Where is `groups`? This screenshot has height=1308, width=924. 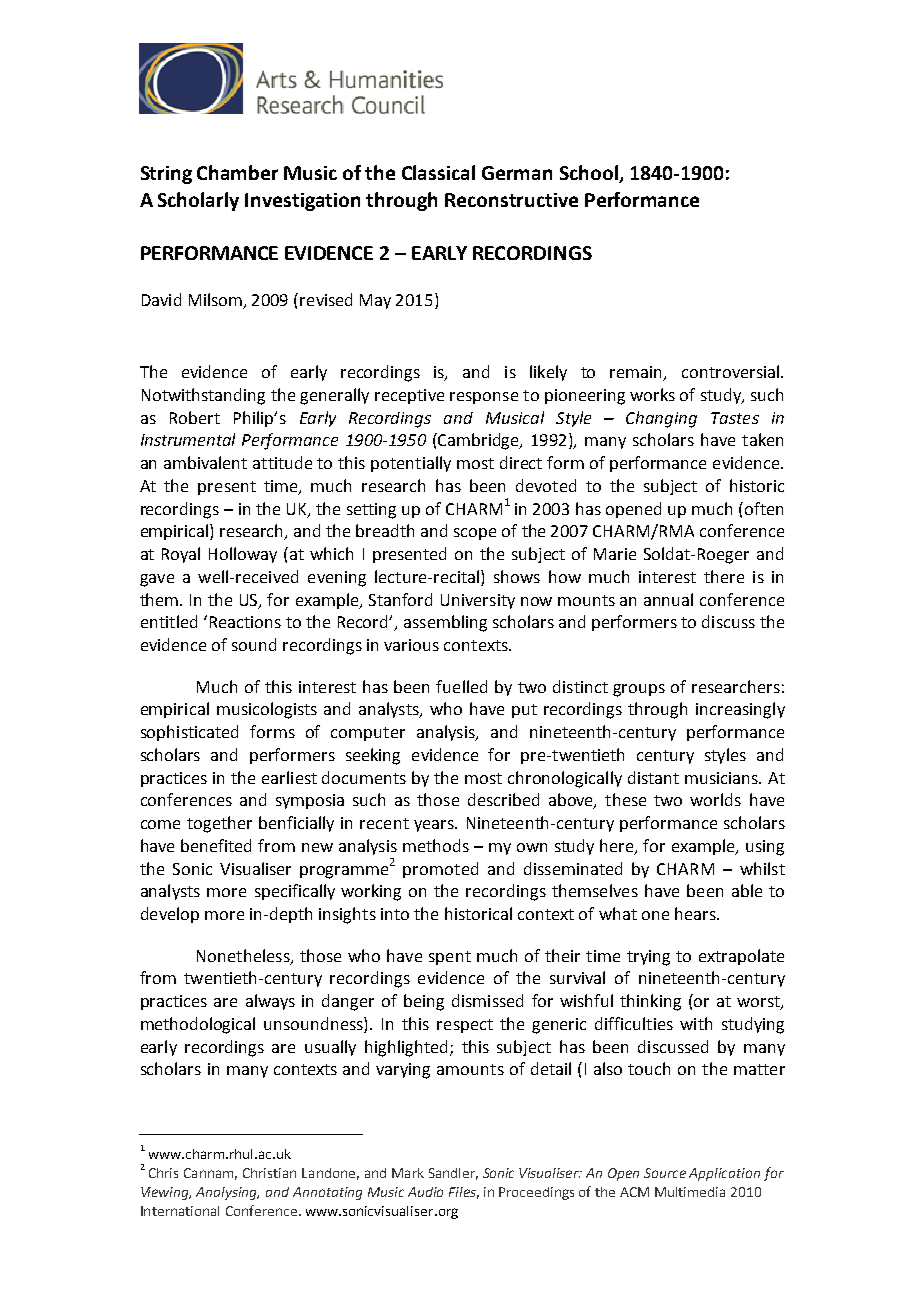 groups is located at coordinates (639, 690).
